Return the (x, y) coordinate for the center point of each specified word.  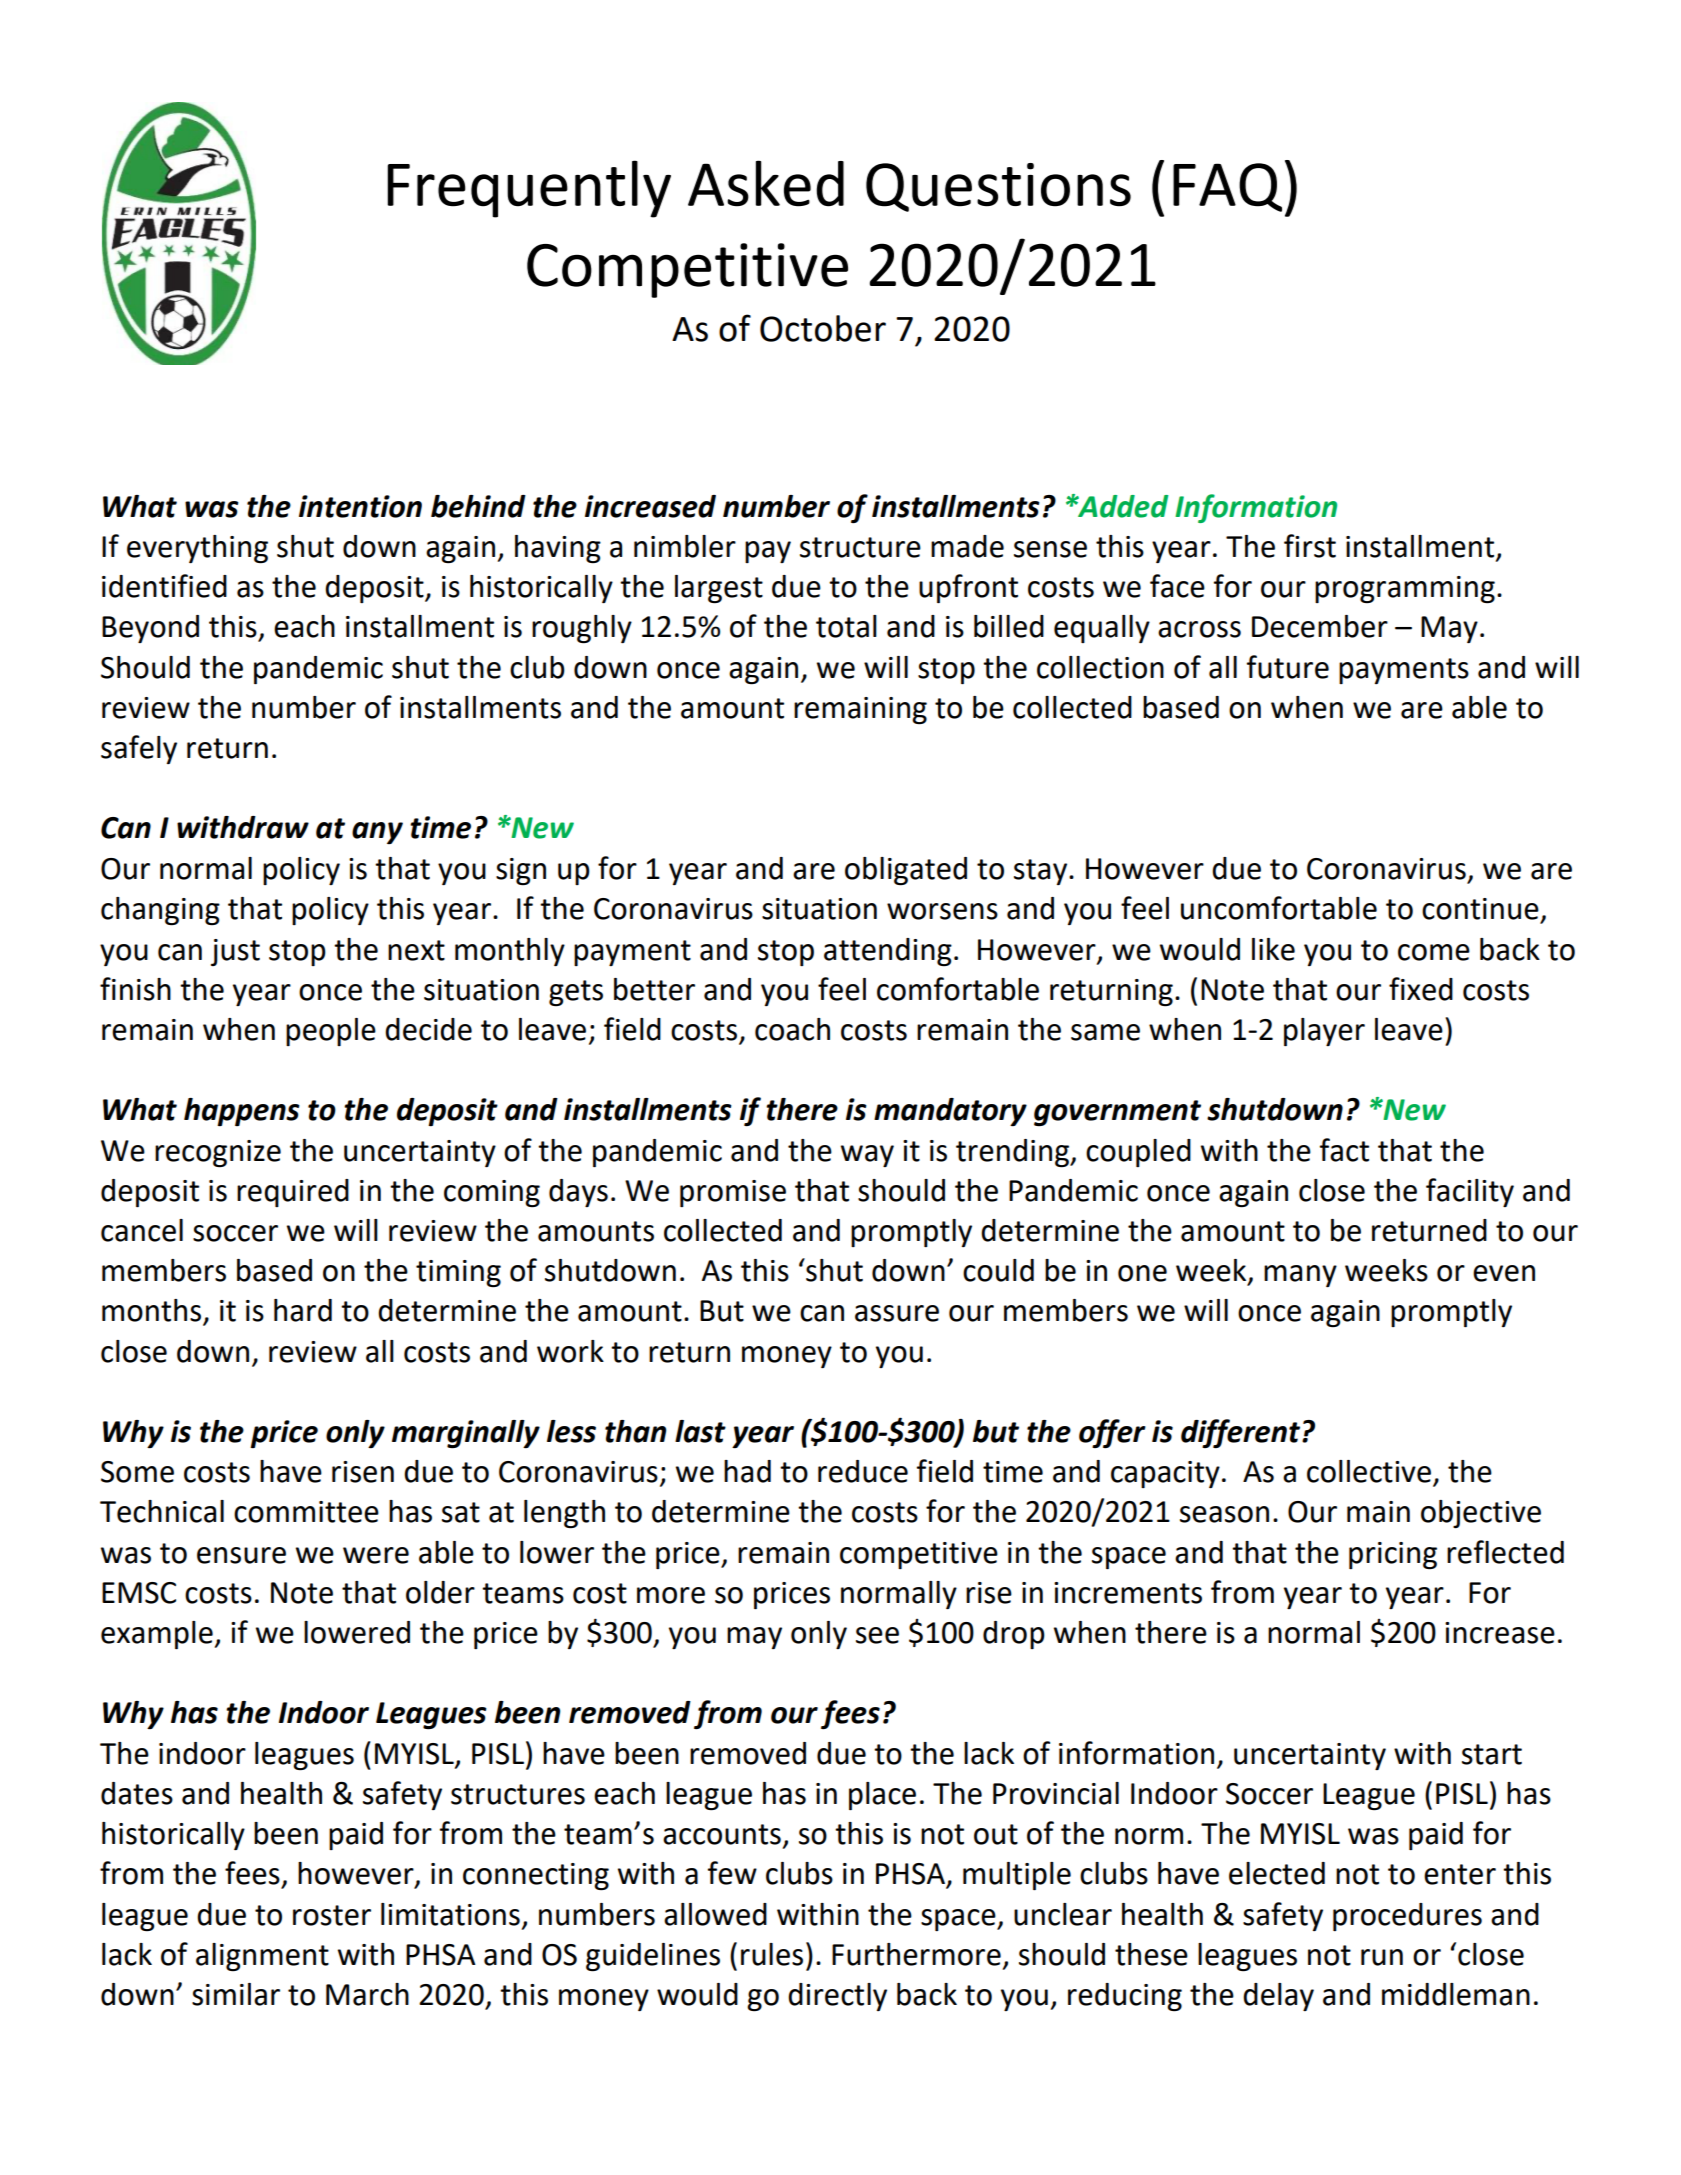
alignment (262, 1957)
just (235, 952)
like (1273, 949)
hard (303, 1310)
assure (897, 1313)
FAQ (1227, 187)
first (1310, 546)
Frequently (529, 189)
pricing (1393, 1556)
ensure (241, 1555)
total (846, 626)
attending (888, 952)
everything (197, 549)
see (877, 1635)
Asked (766, 183)
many (1300, 1276)
